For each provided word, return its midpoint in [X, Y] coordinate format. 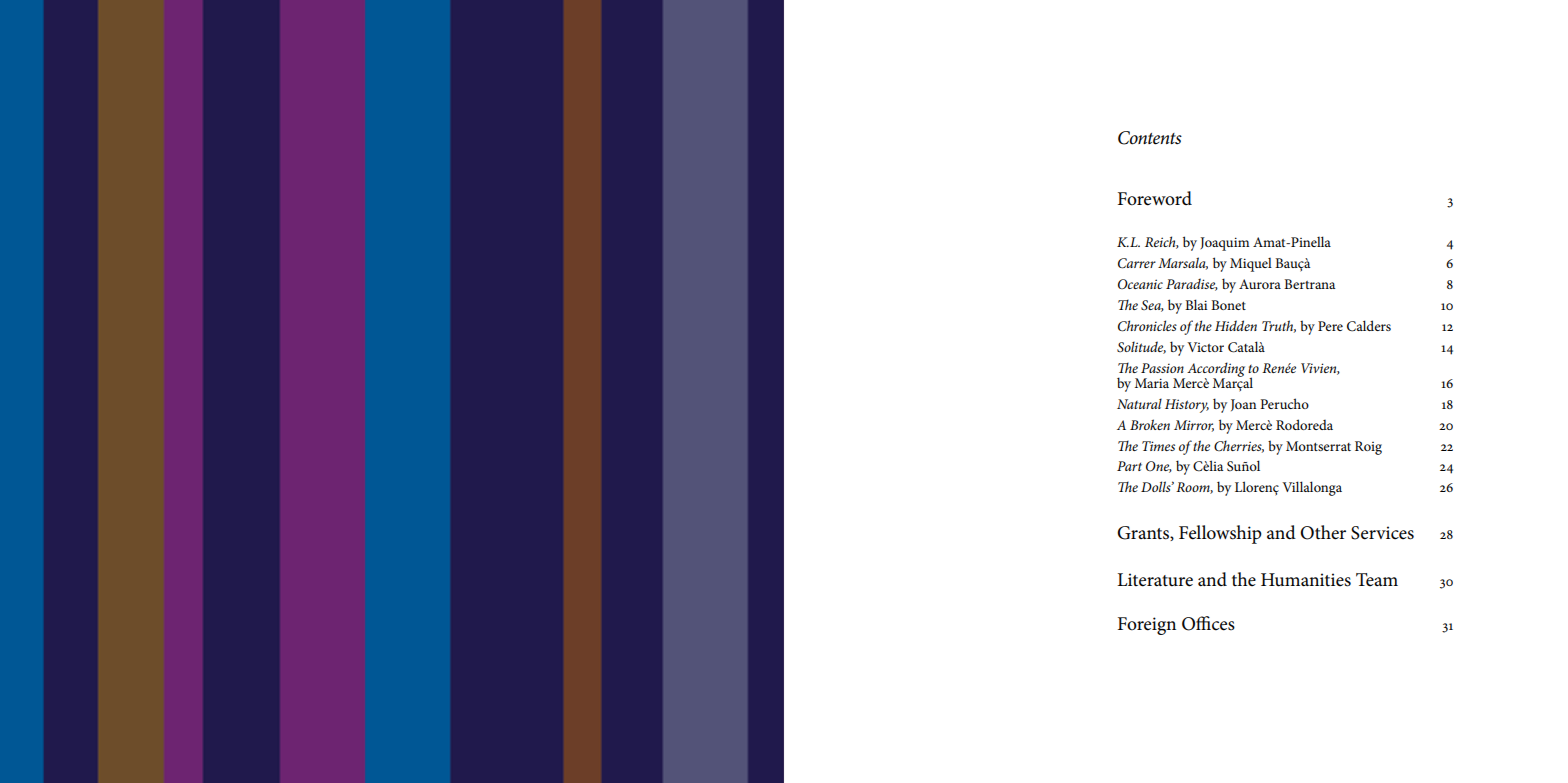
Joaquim [1224, 244]
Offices [1208, 623]
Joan [1243, 405]
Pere [1330, 326]
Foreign [1147, 626]
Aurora [1260, 284]
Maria [1152, 383]
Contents [1150, 138]
